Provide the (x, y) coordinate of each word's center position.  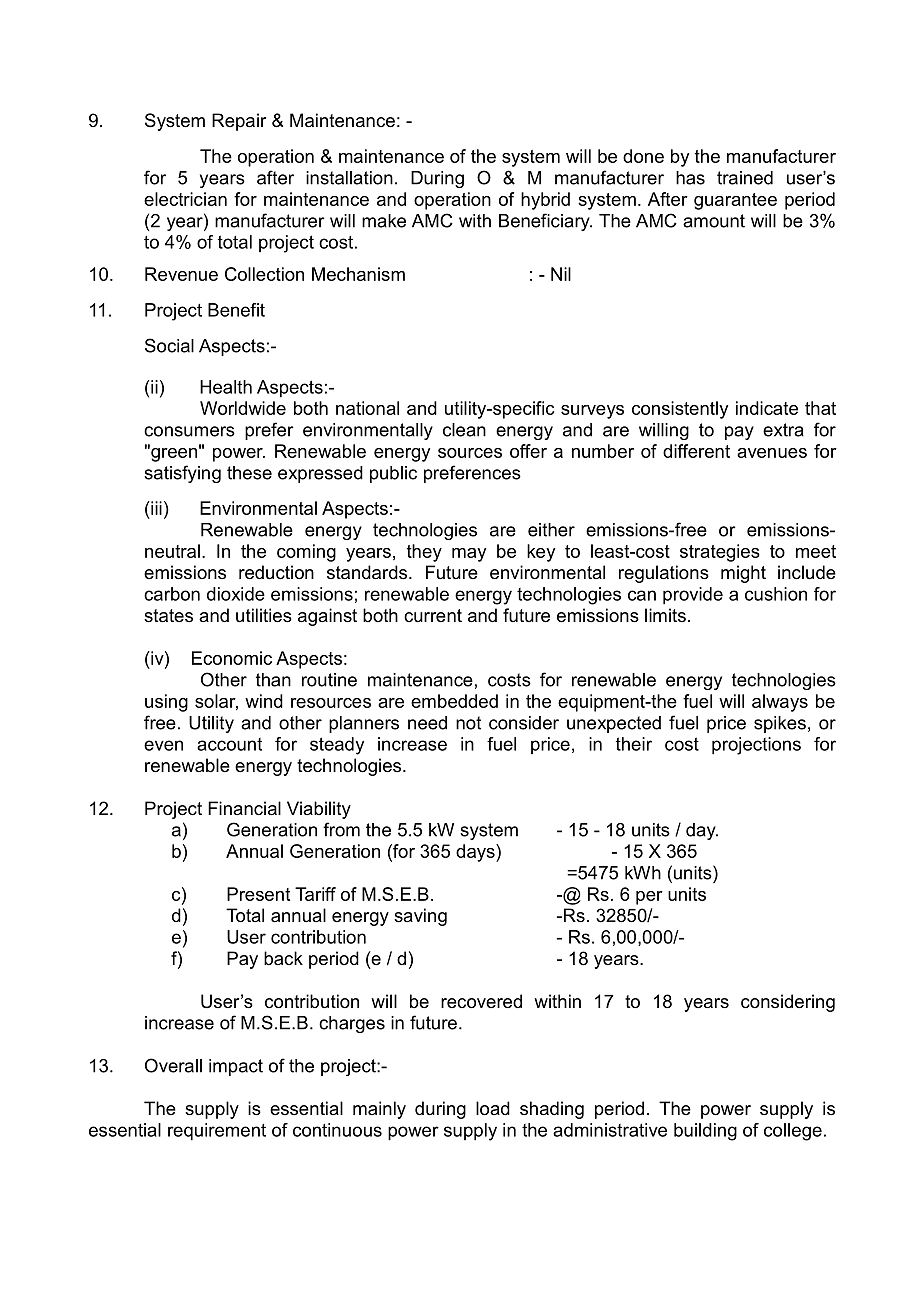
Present (258, 894)
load (493, 1108)
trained (745, 178)
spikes (780, 724)
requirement (217, 1132)
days (476, 853)
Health (226, 387)
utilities (264, 615)
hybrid (545, 201)
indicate (767, 408)
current (433, 615)
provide (693, 596)
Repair (239, 122)
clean (464, 430)
